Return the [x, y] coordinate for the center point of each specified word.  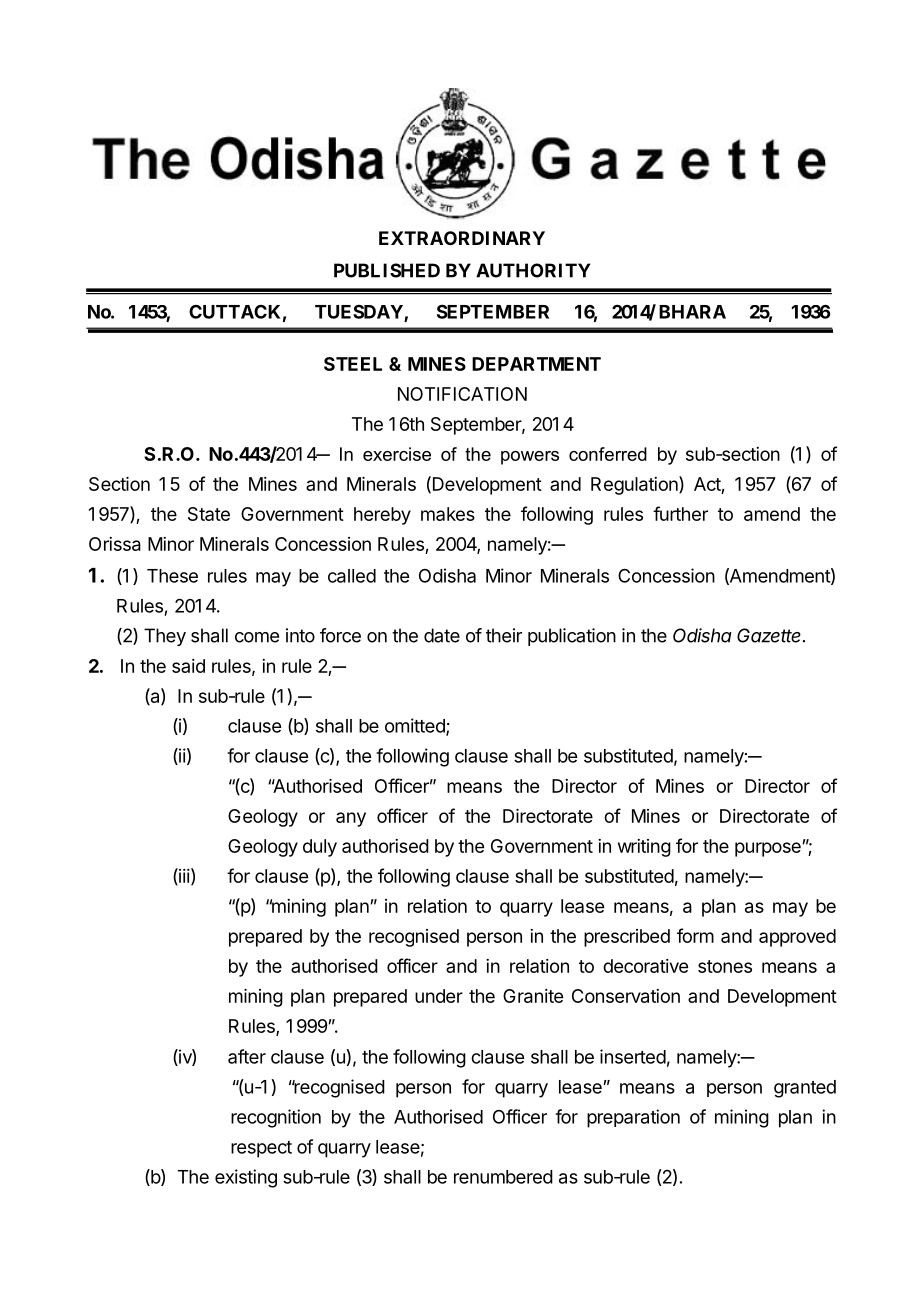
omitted [416, 726]
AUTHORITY [533, 270]
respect [261, 1149]
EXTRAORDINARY [462, 238]
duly [320, 848]
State [209, 514]
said [188, 666]
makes [448, 514]
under [439, 996]
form [695, 935]
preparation [633, 1118]
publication [572, 637]
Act [708, 485]
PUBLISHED [387, 270]
